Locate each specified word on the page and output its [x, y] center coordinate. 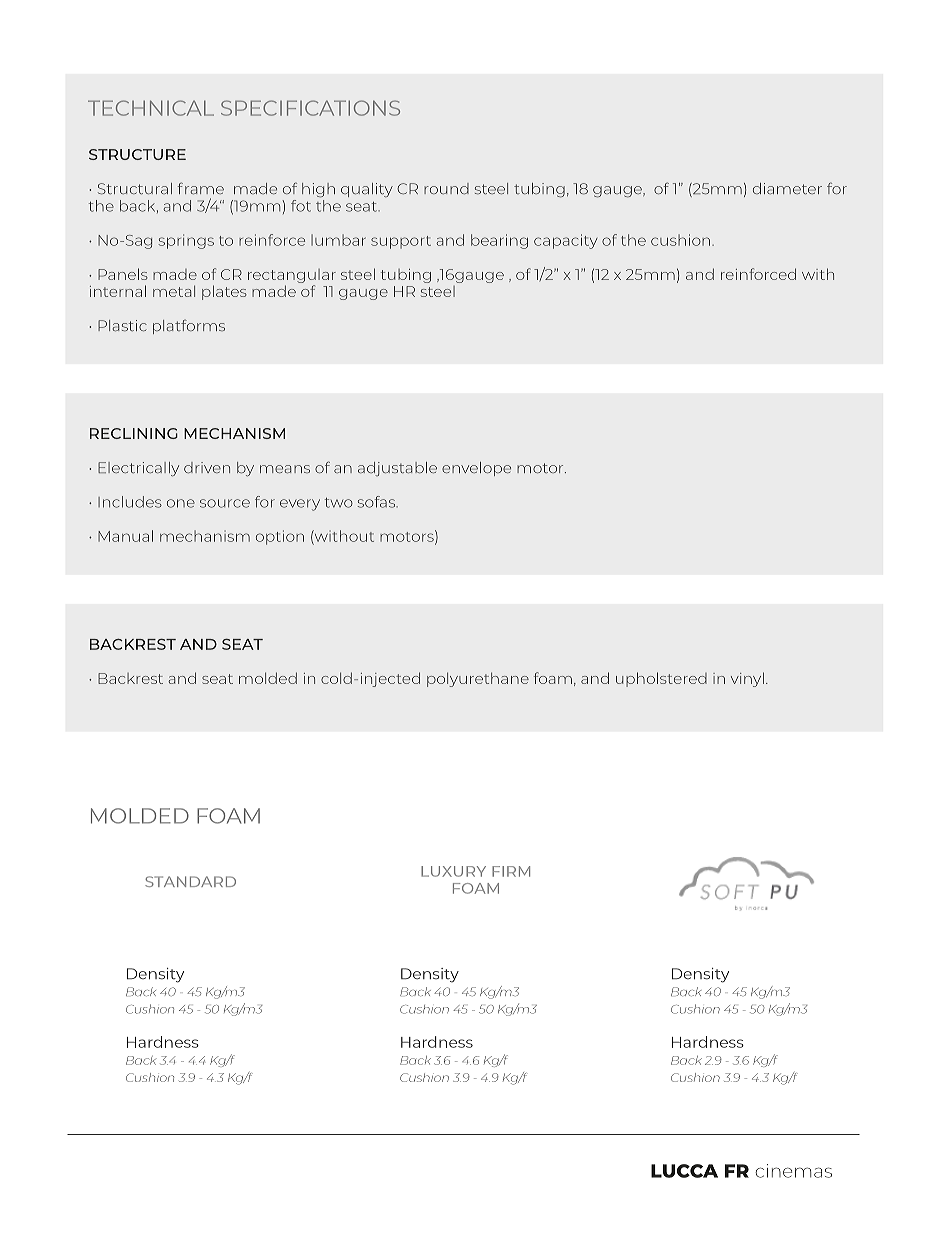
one [181, 503]
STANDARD [190, 881]
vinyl [747, 679]
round [446, 188]
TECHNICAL [151, 108]
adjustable [397, 469]
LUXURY [453, 871]
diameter [787, 188]
